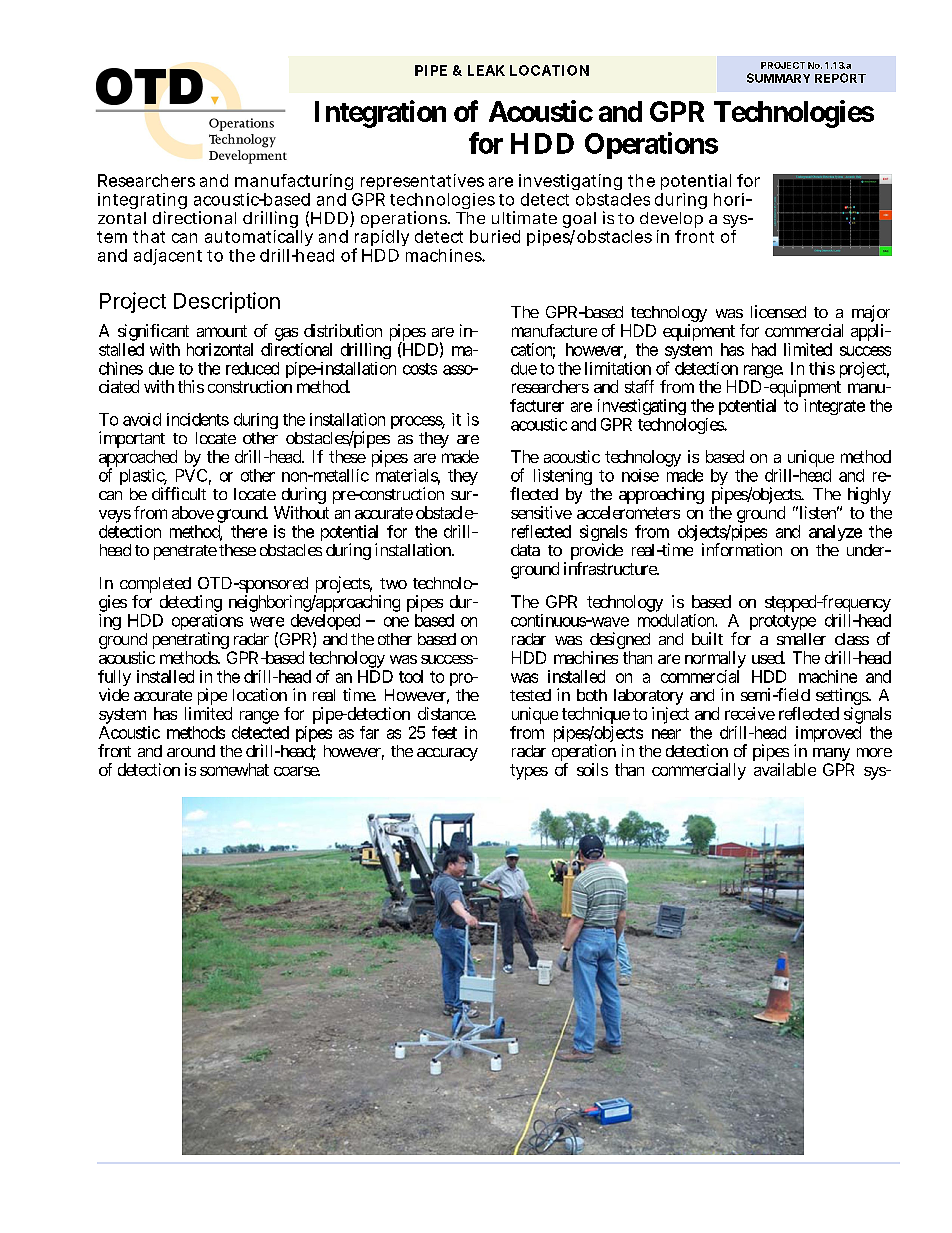 The image size is (952, 1233). I want to click on Integration, so click(380, 114).
